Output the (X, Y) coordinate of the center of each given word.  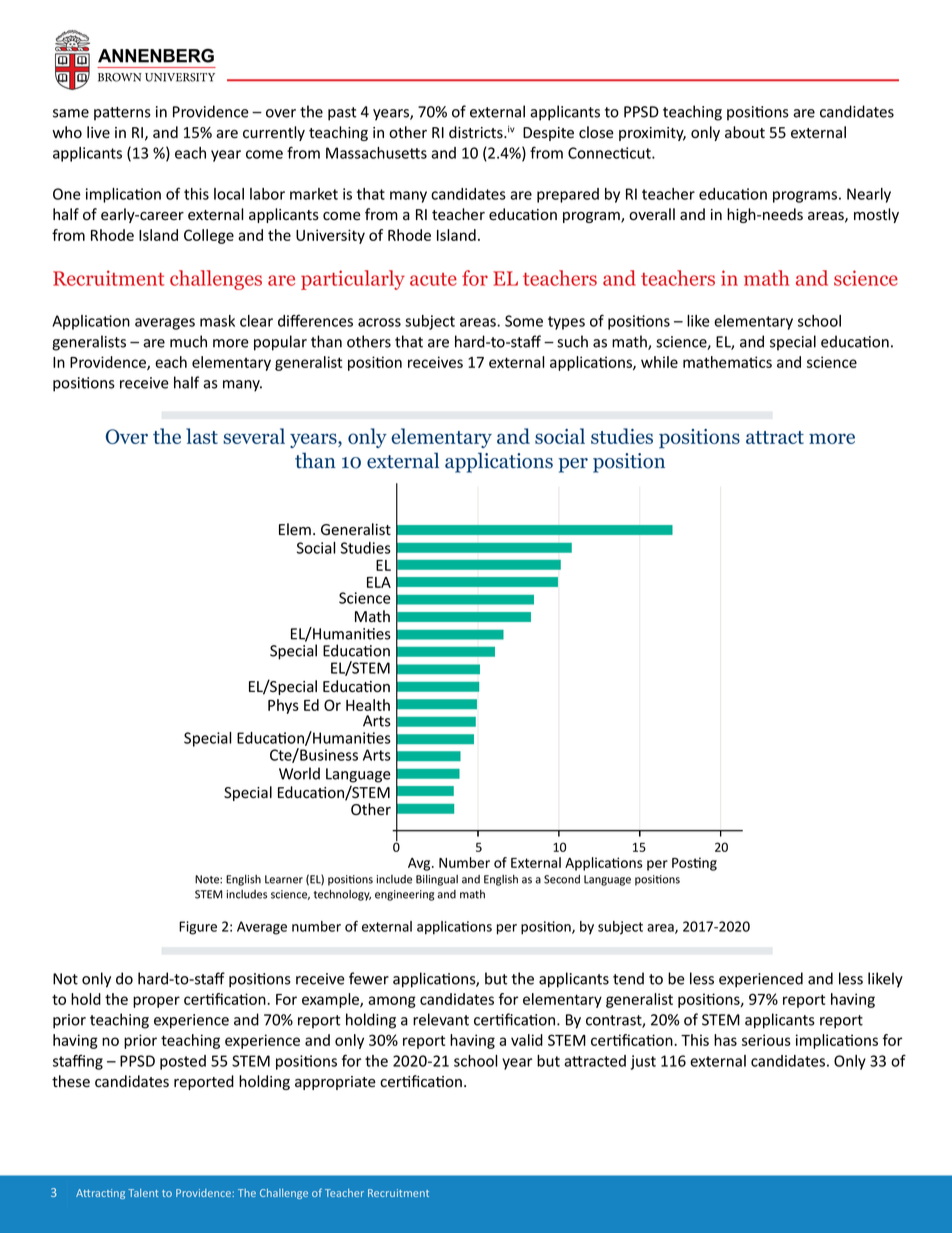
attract (775, 437)
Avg (420, 864)
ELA (379, 582)
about (745, 132)
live (98, 132)
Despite (548, 134)
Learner (284, 879)
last (202, 436)
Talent (143, 1193)
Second (562, 879)
